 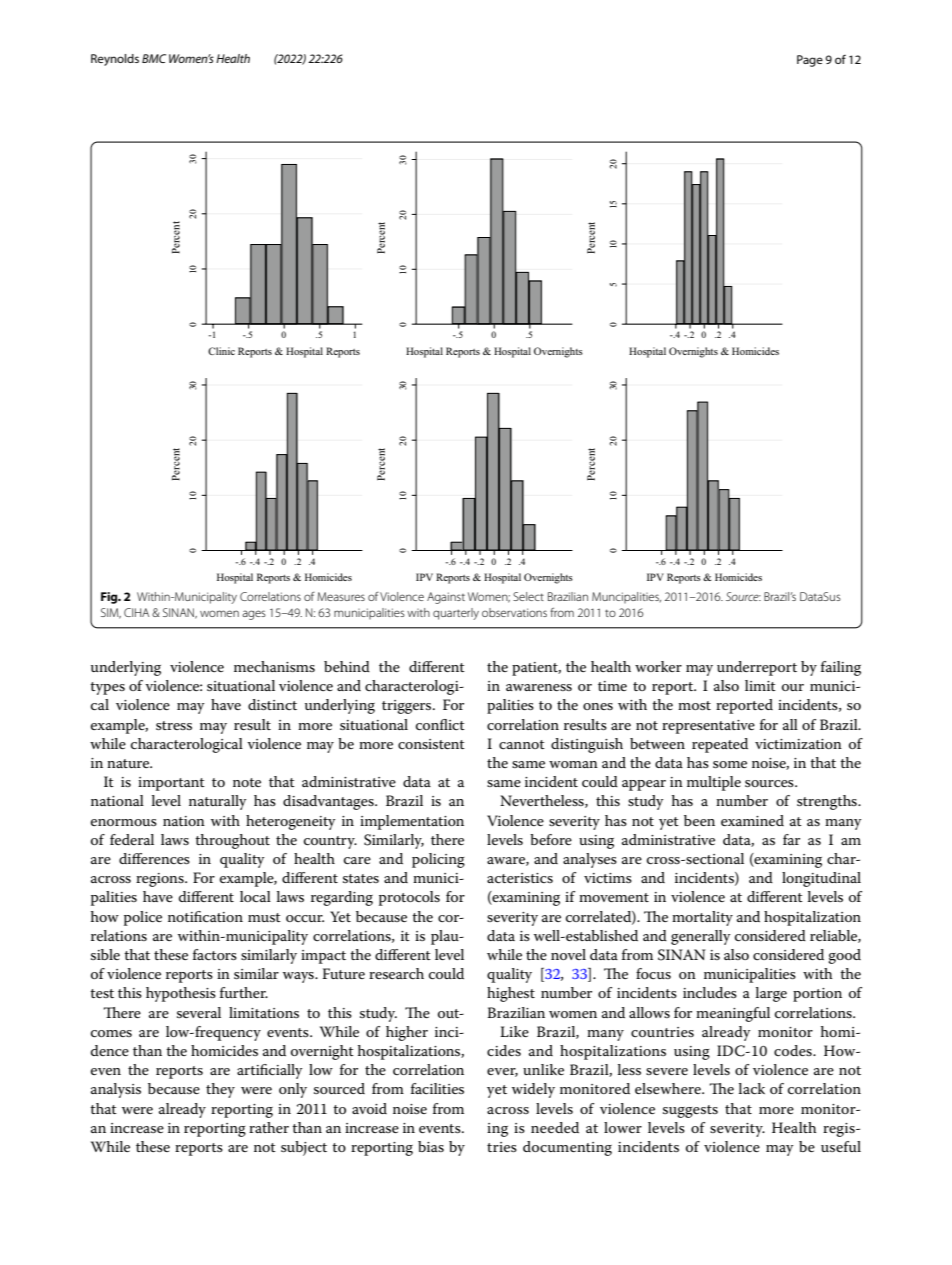 I want to click on quarterly, so click(x=456, y=614).
